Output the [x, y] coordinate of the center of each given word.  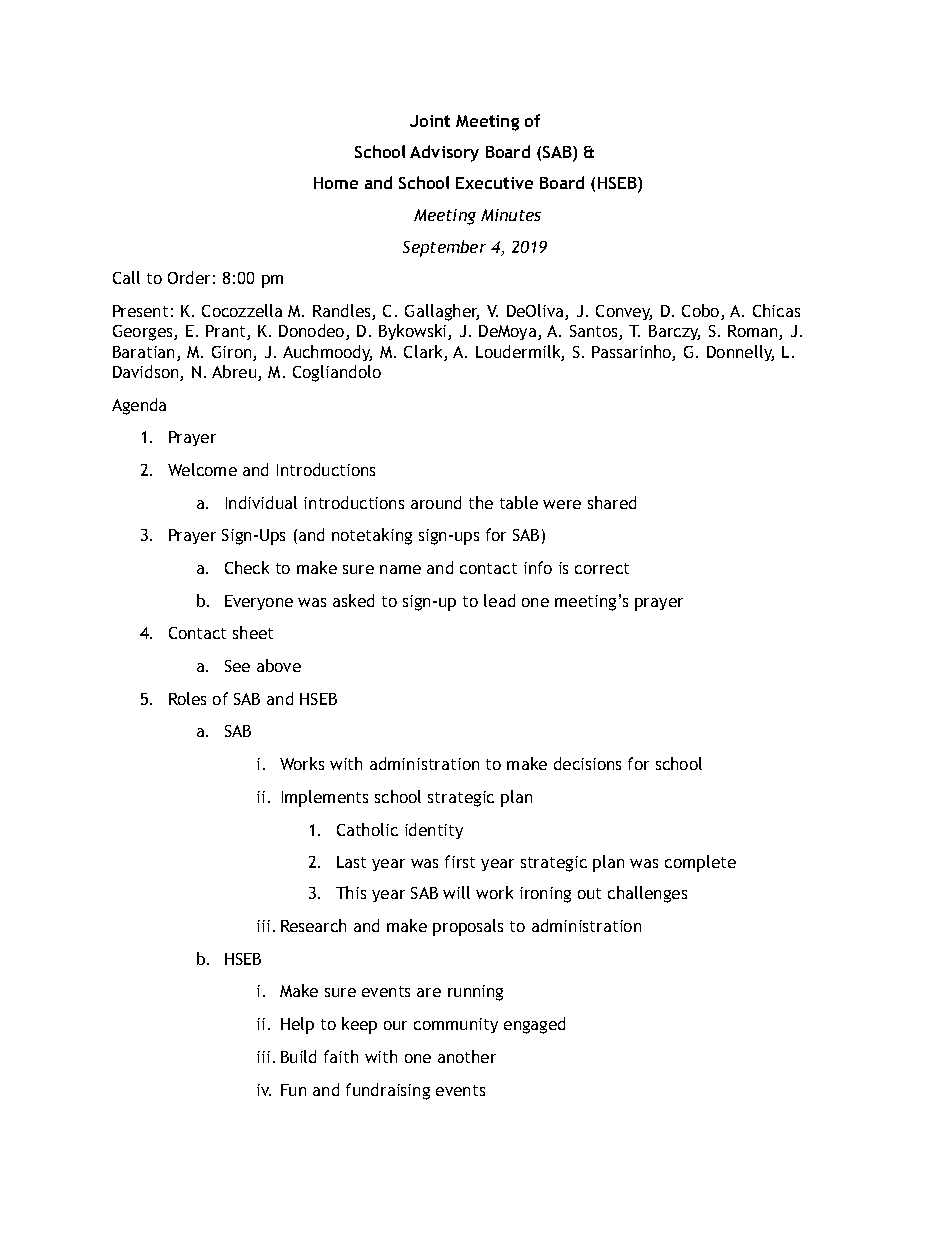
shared [612, 502]
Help [297, 1025]
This [351, 892]
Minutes [511, 215]
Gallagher [442, 312]
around [436, 502]
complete [700, 863]
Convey [624, 312]
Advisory [444, 153]
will [456, 892]
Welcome [202, 469]
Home [336, 183]
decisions [587, 763]
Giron [233, 353]
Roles [187, 698]
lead [499, 600]
